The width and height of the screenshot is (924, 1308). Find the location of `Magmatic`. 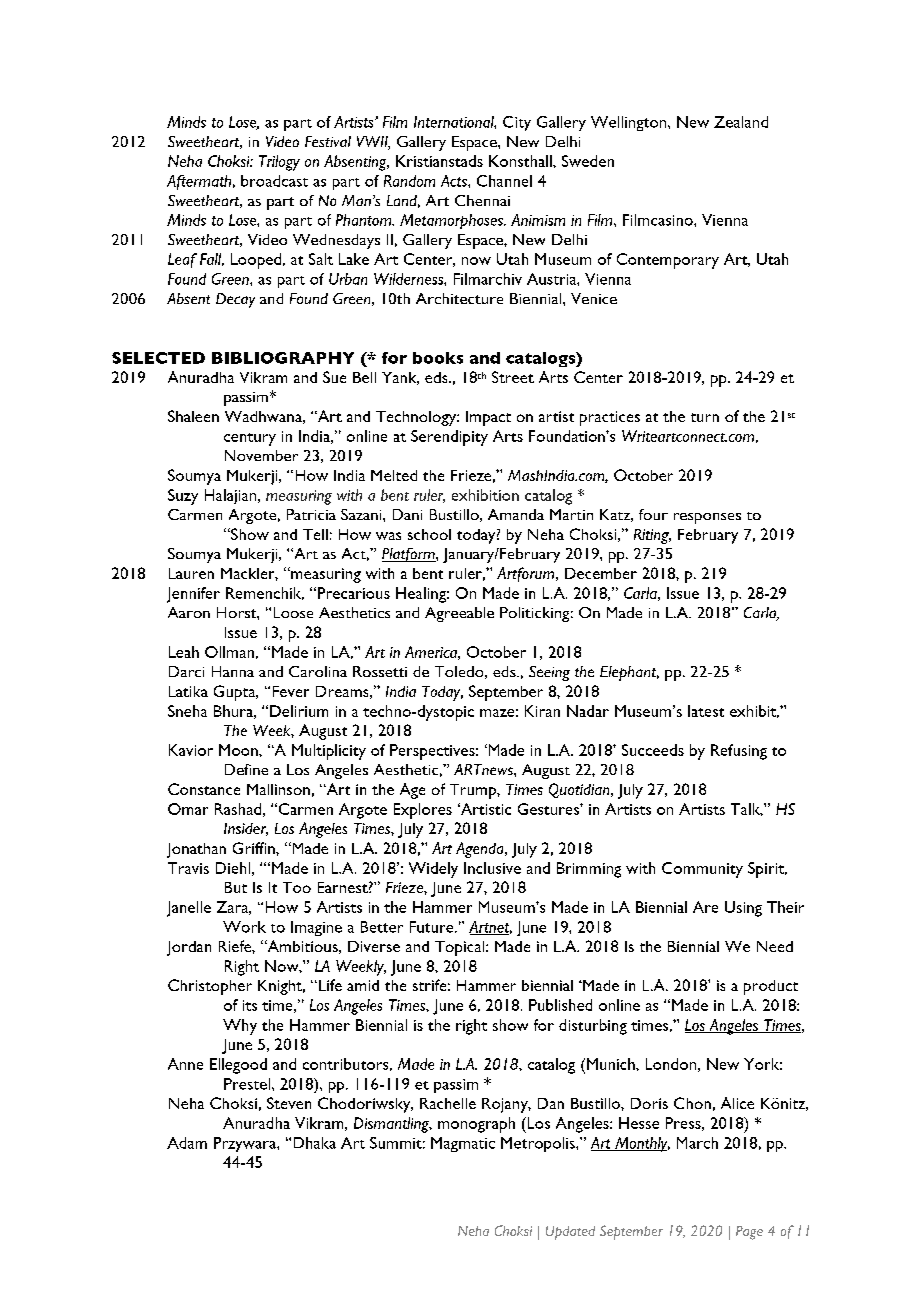

Magmatic is located at coordinates (463, 1144).
